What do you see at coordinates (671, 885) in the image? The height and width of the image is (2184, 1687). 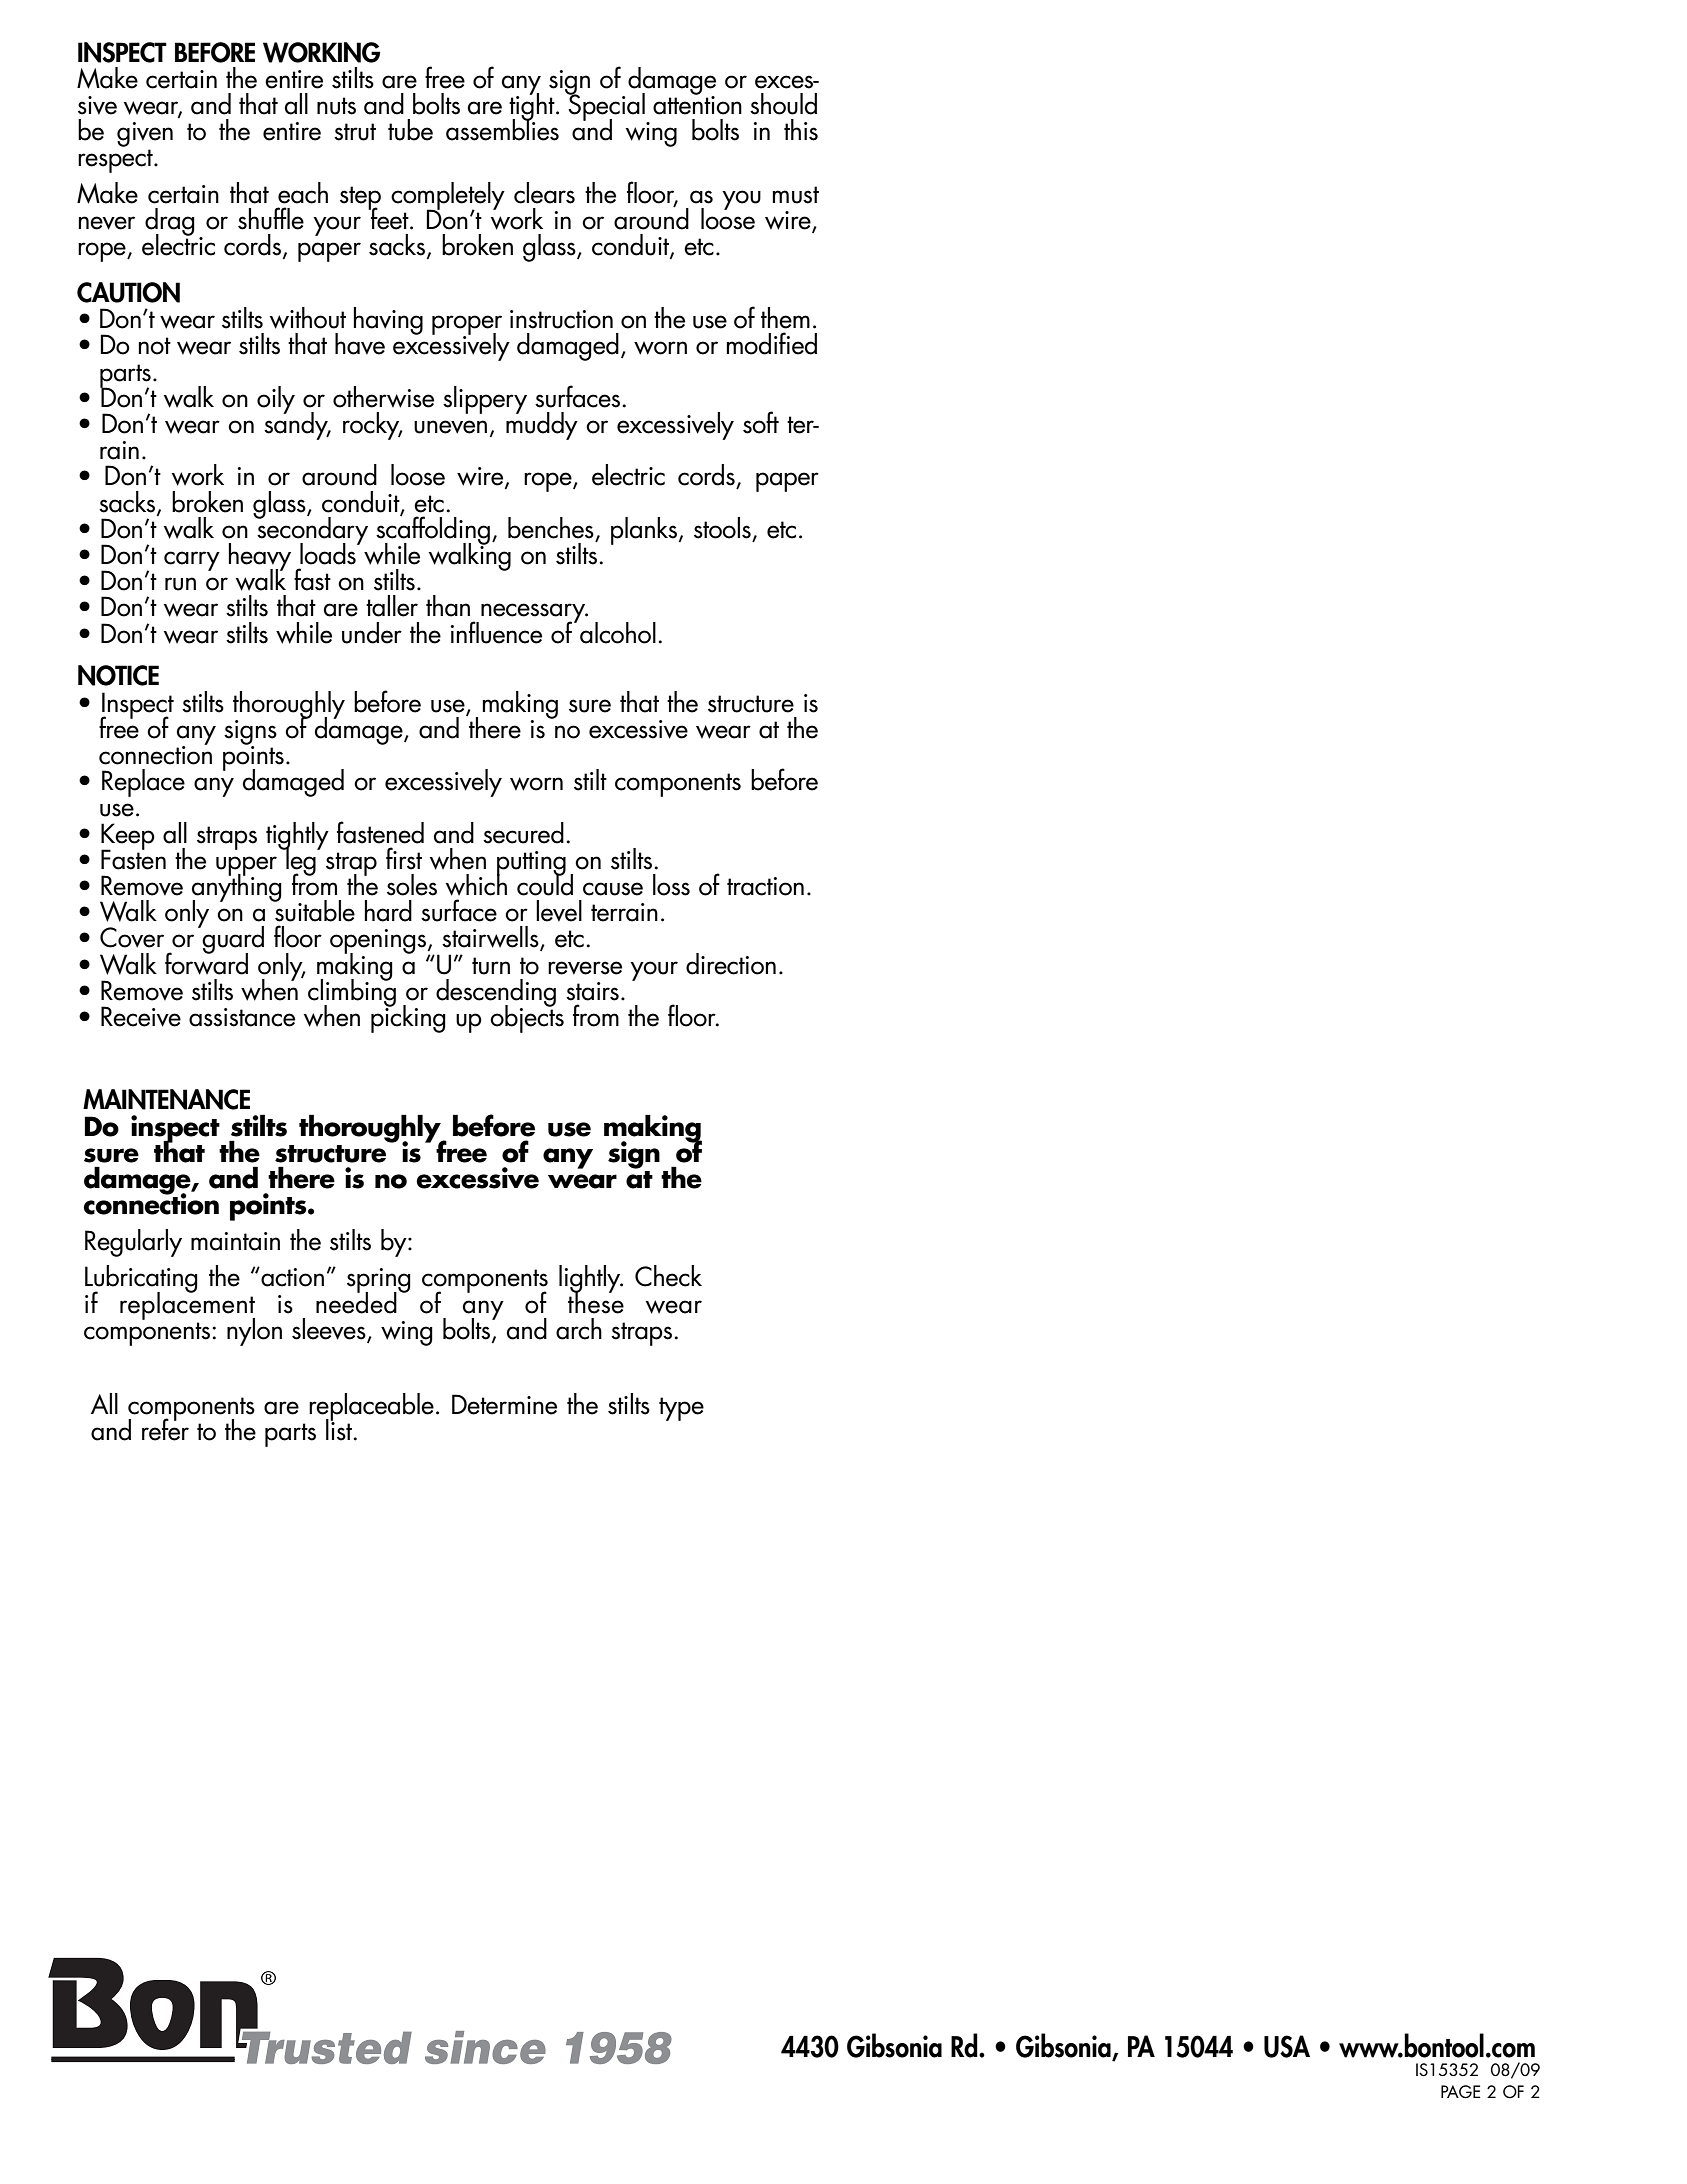 I see `loss` at bounding box center [671, 885].
